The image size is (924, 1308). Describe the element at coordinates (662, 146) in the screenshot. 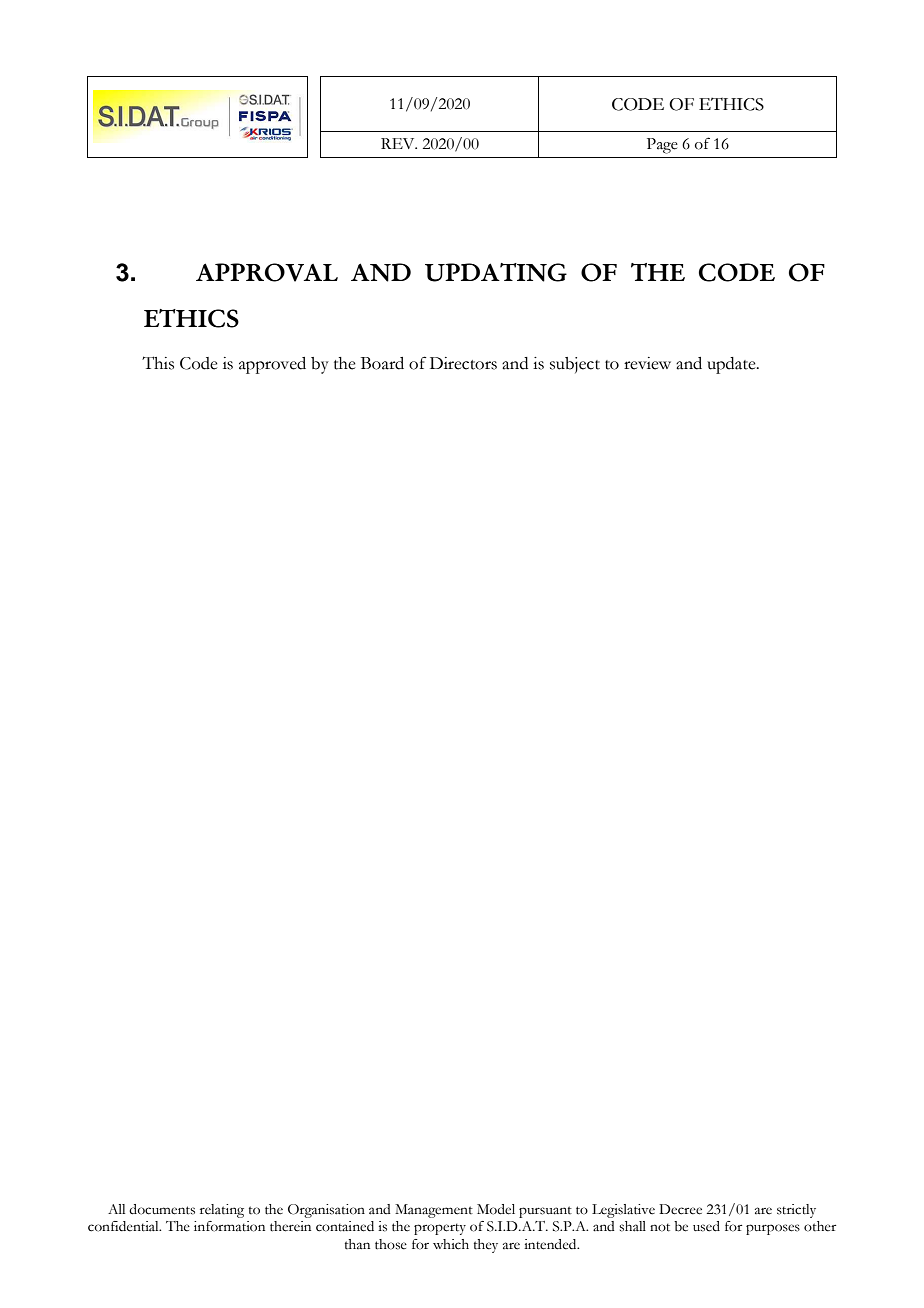

I see `Page` at that location.
